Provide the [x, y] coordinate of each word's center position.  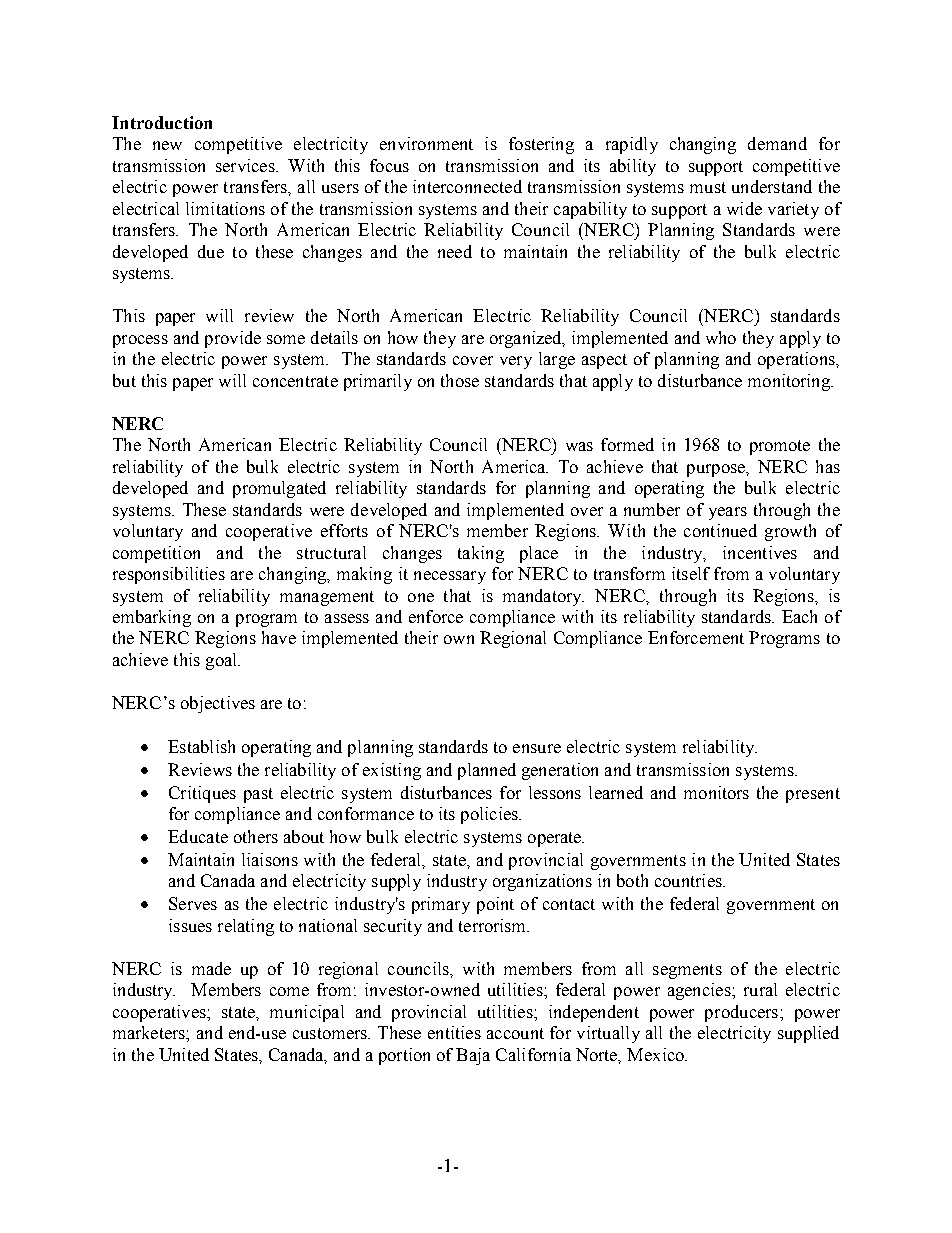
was [579, 446]
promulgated [279, 489]
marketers [150, 1032]
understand [772, 186]
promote [780, 447]
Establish [201, 746]
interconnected [467, 186]
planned [487, 771]
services [246, 165]
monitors [716, 792]
